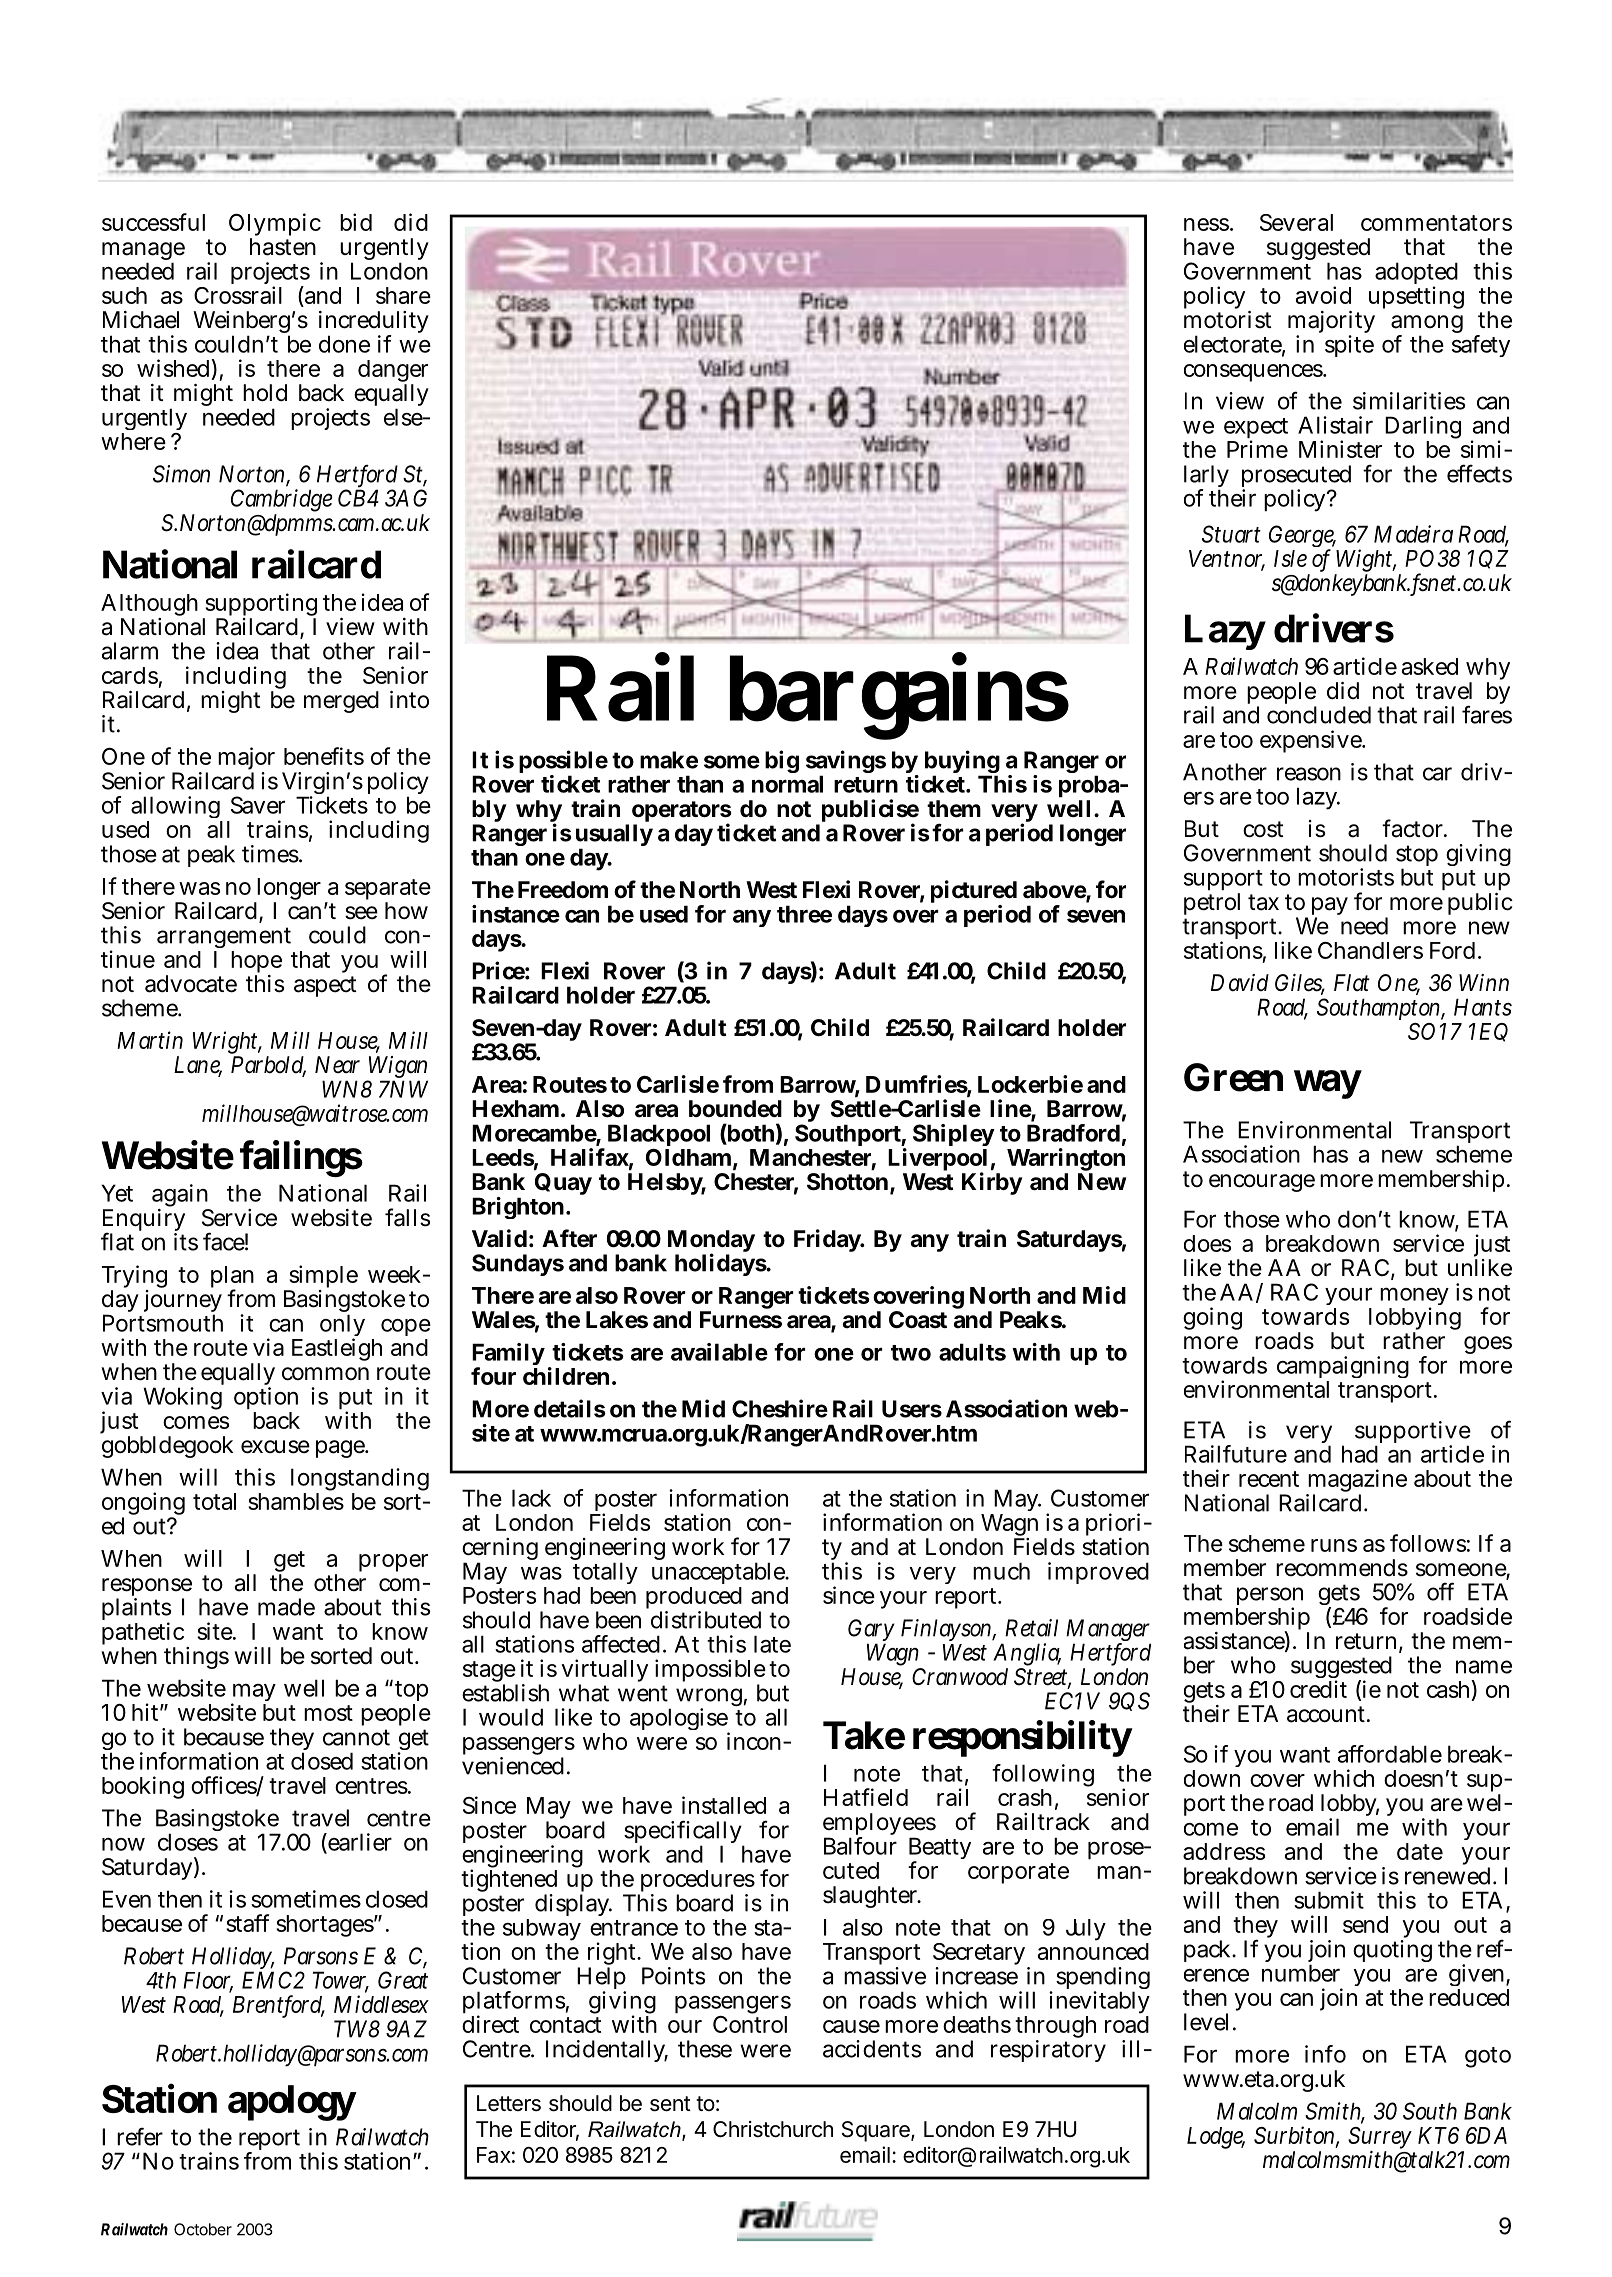 This document has width=1612, height=2277. I want to click on Friday, so click(828, 1240).
